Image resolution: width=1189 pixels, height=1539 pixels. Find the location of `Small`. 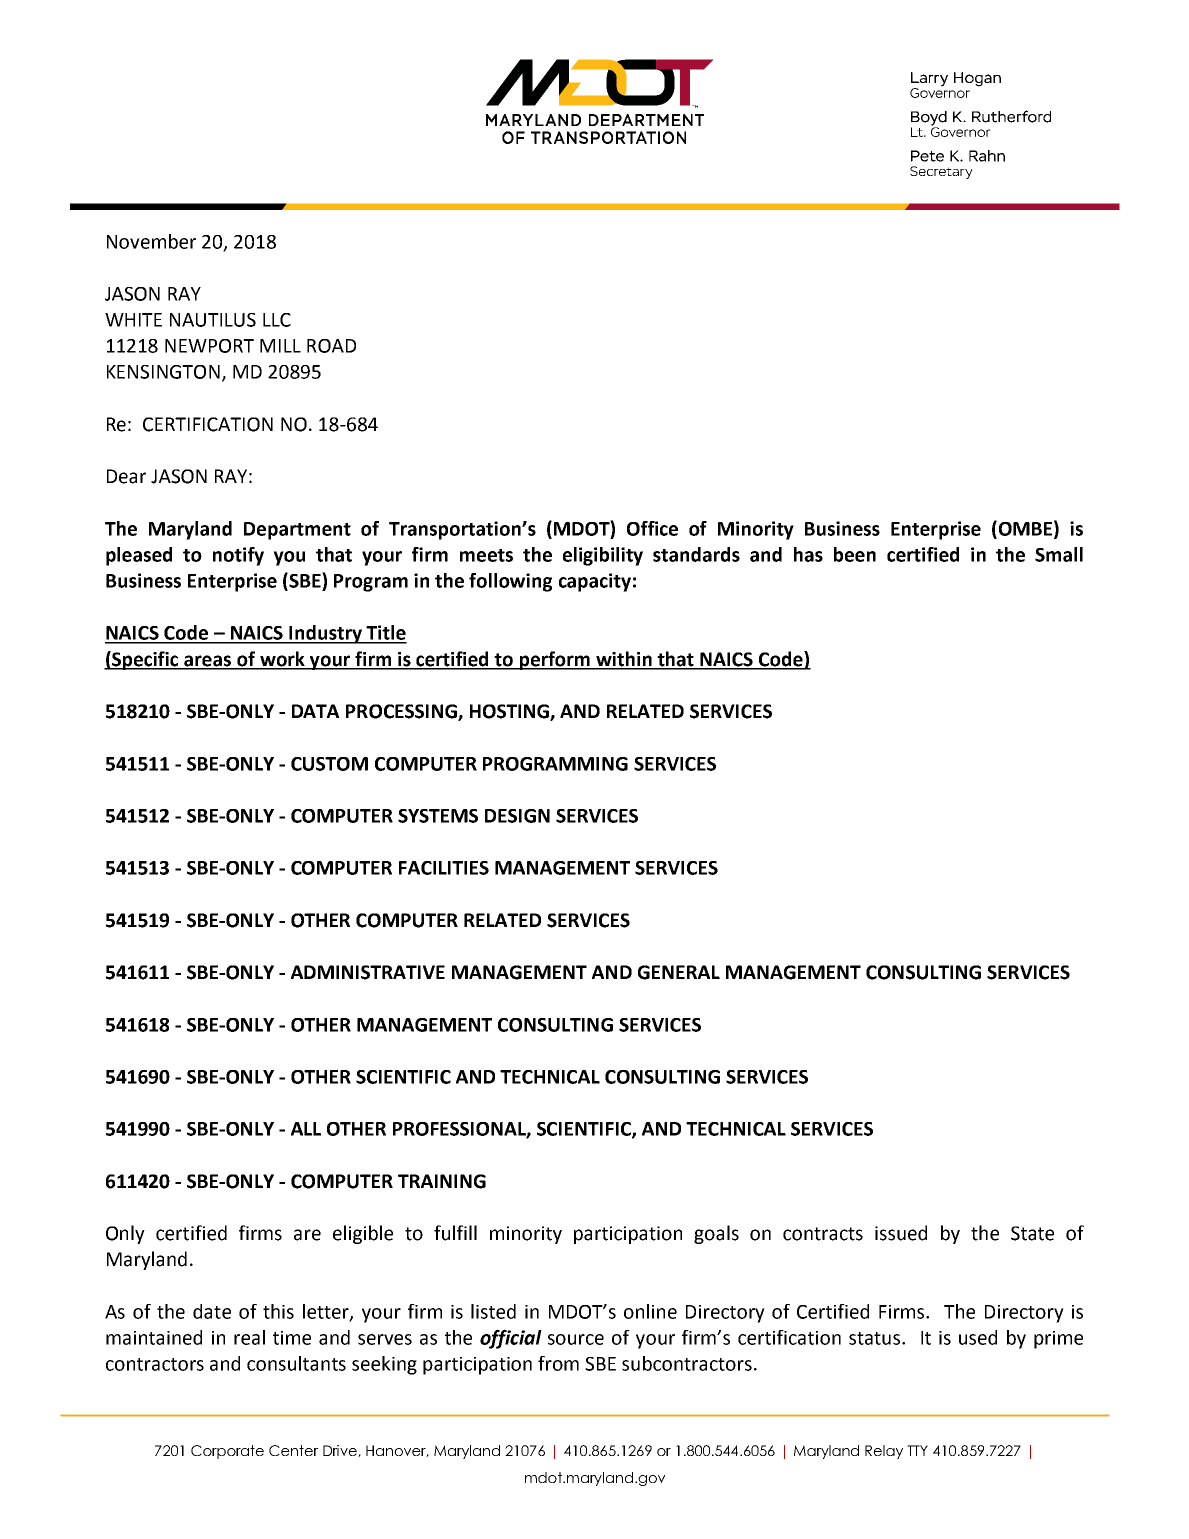

Small is located at coordinates (1059, 554).
